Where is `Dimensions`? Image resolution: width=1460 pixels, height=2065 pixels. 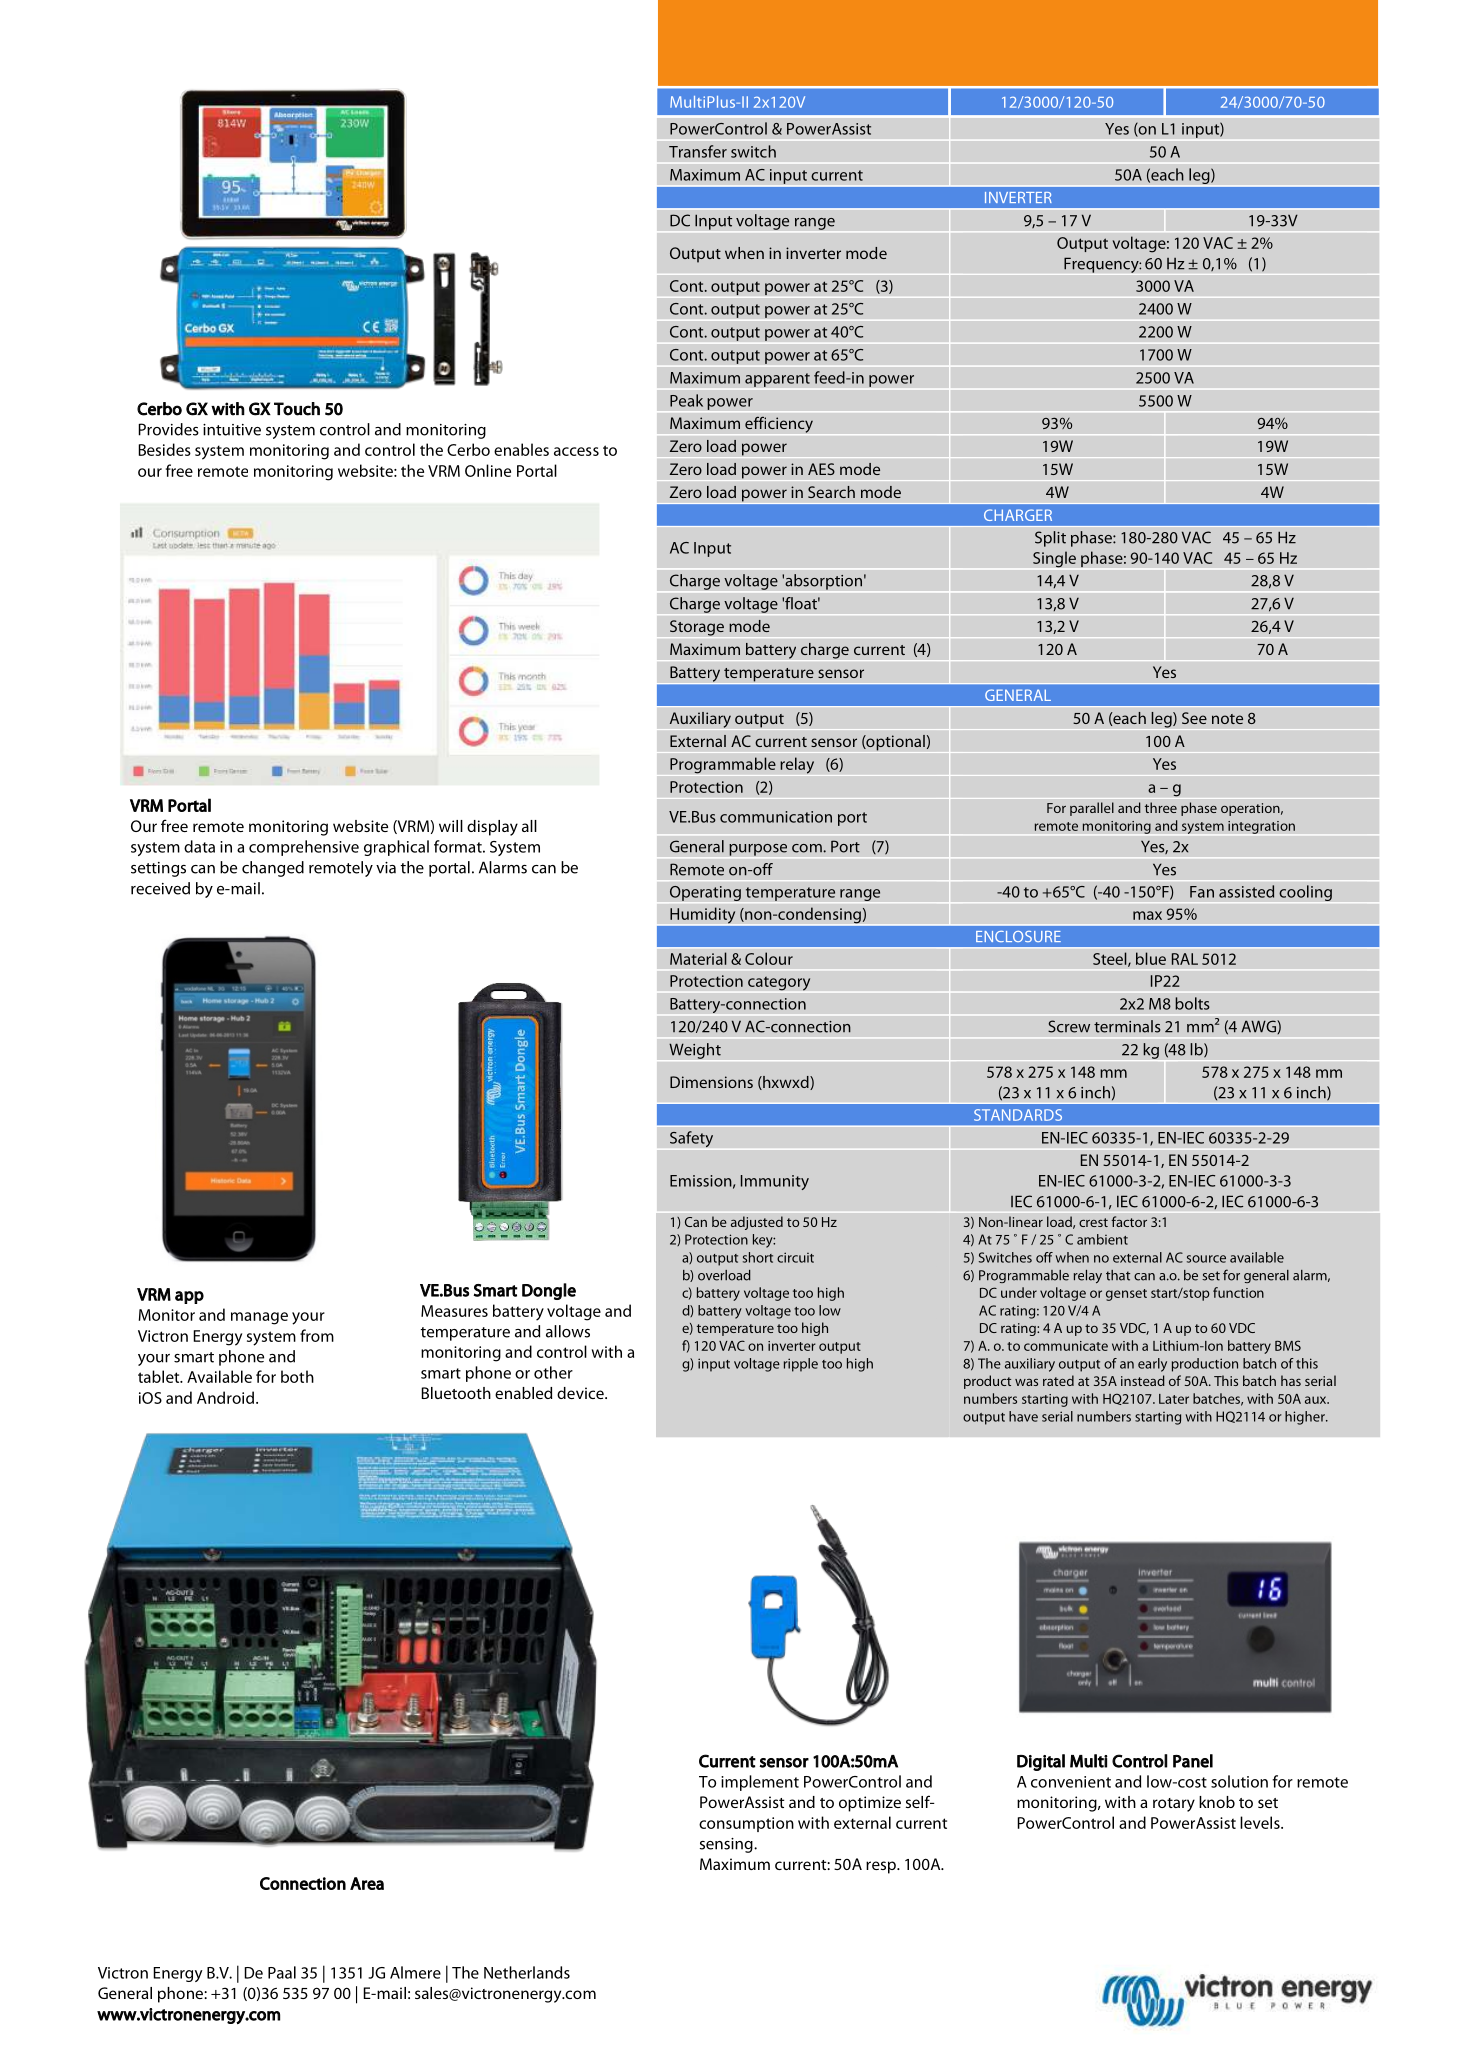 Dimensions is located at coordinates (711, 1082).
